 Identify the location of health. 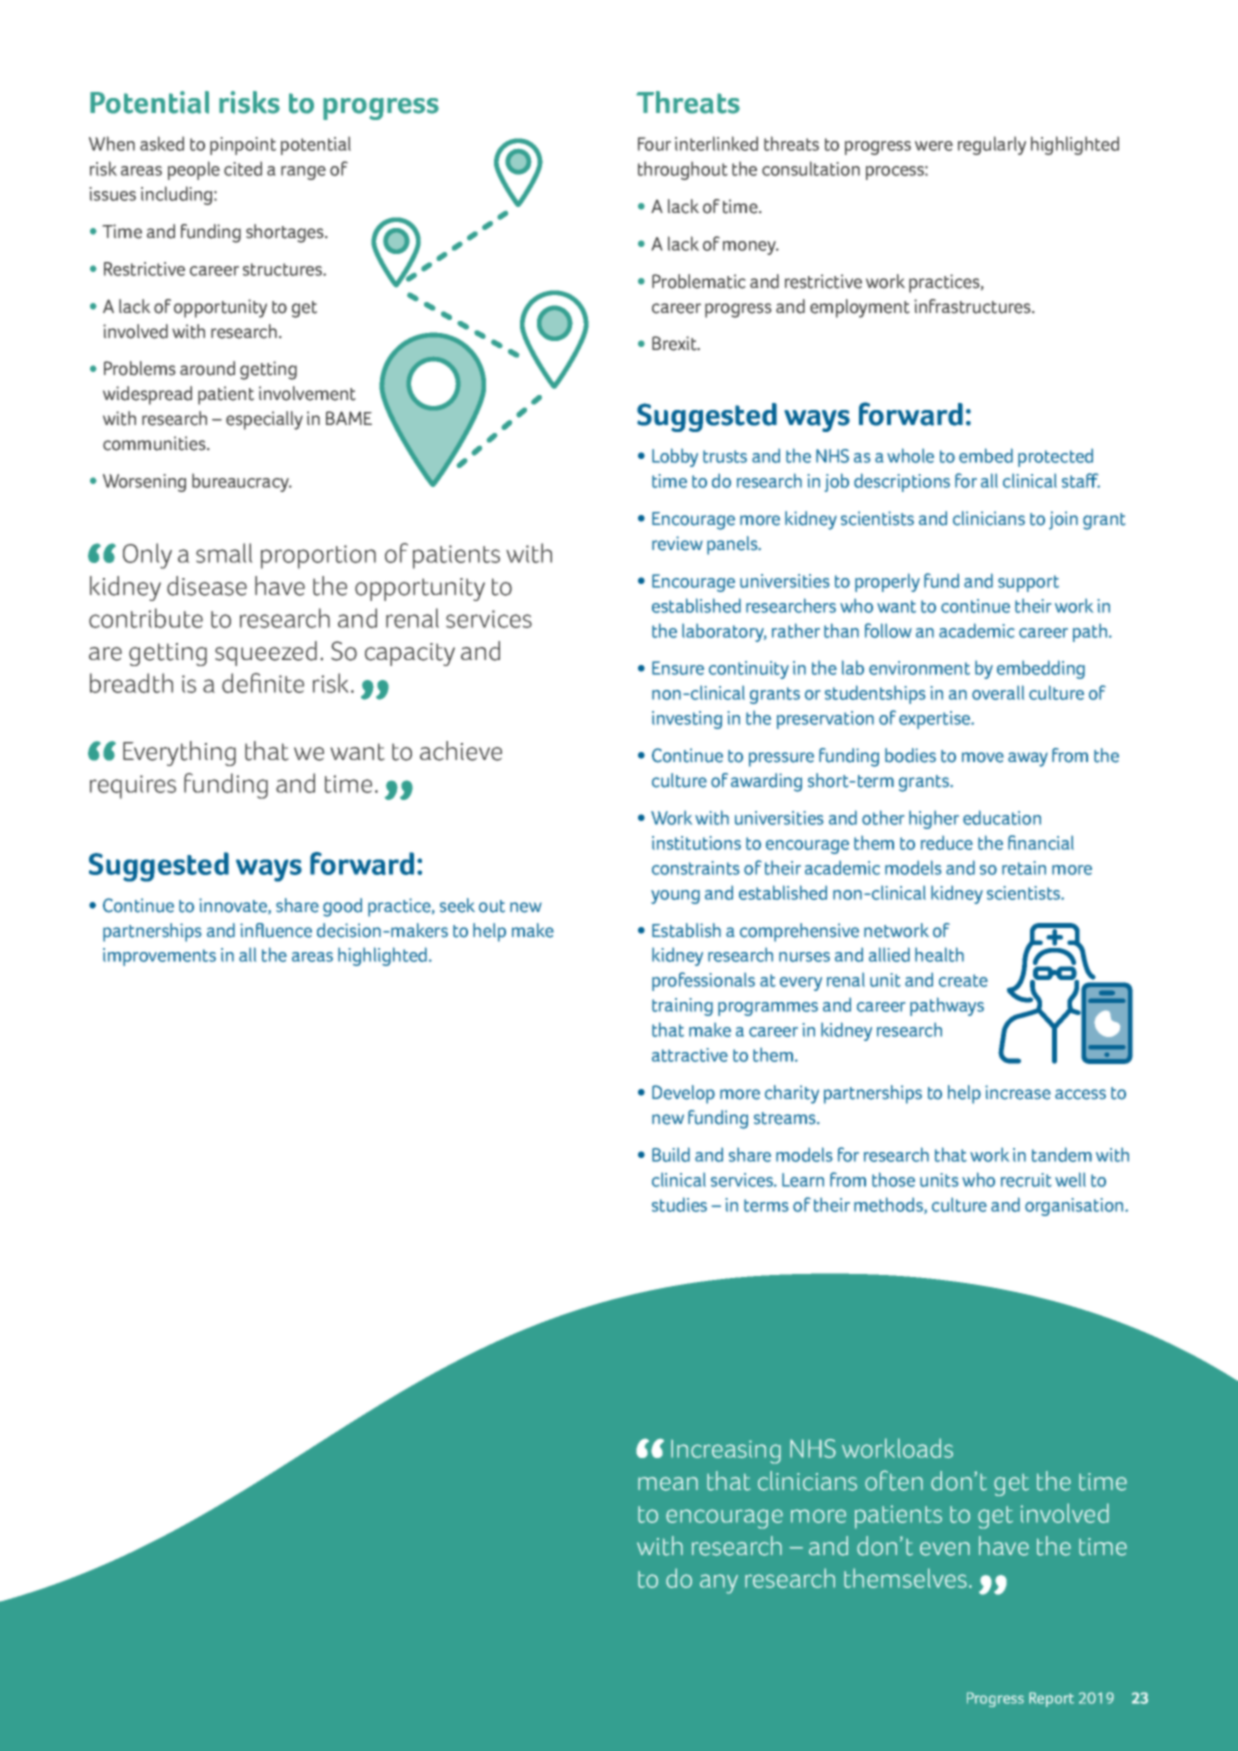
(939, 954).
